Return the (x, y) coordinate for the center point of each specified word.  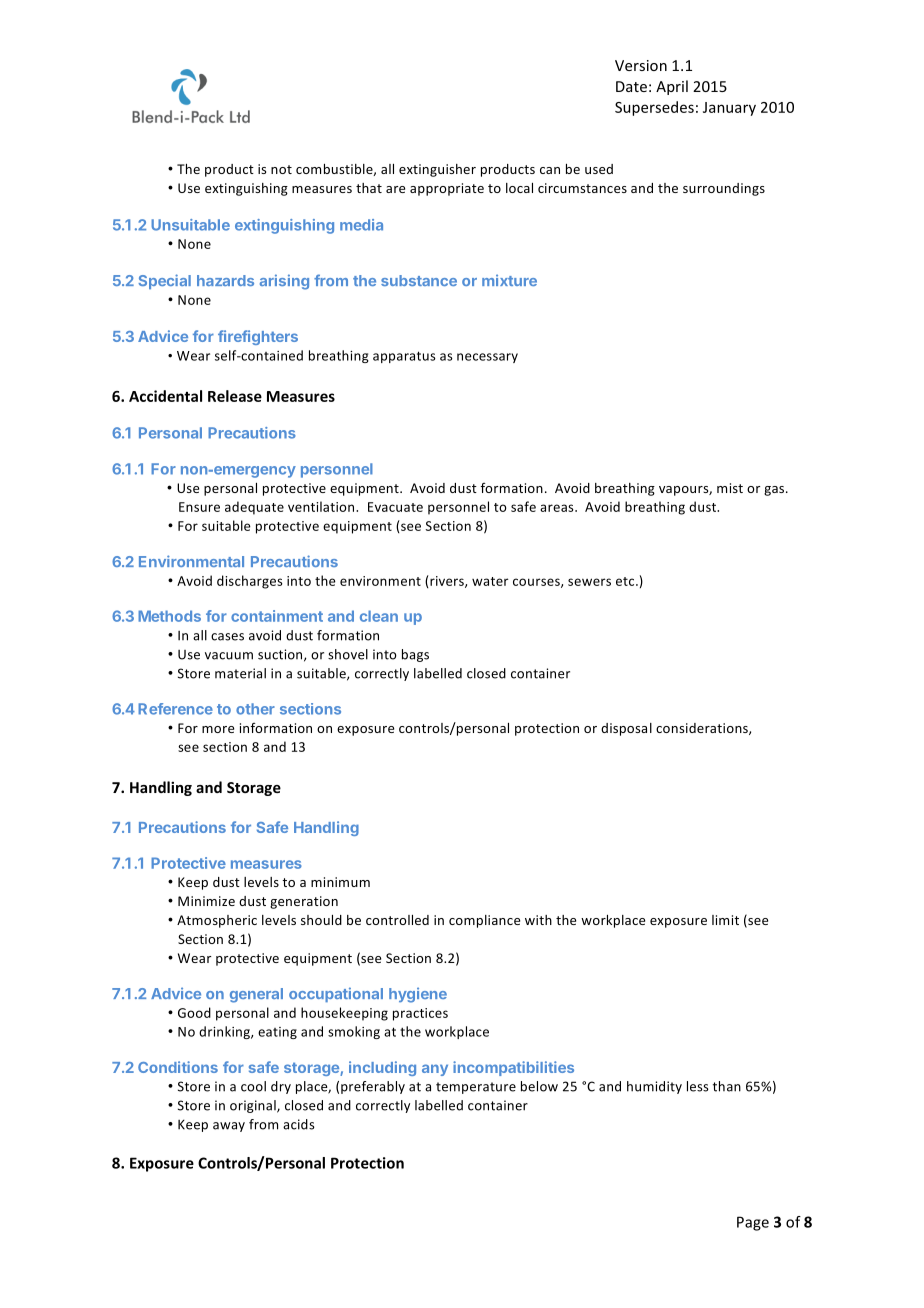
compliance (484, 921)
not (281, 169)
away (229, 1127)
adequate (254, 508)
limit (725, 920)
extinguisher (437, 170)
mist (730, 488)
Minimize (206, 901)
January (729, 109)
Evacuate (395, 507)
